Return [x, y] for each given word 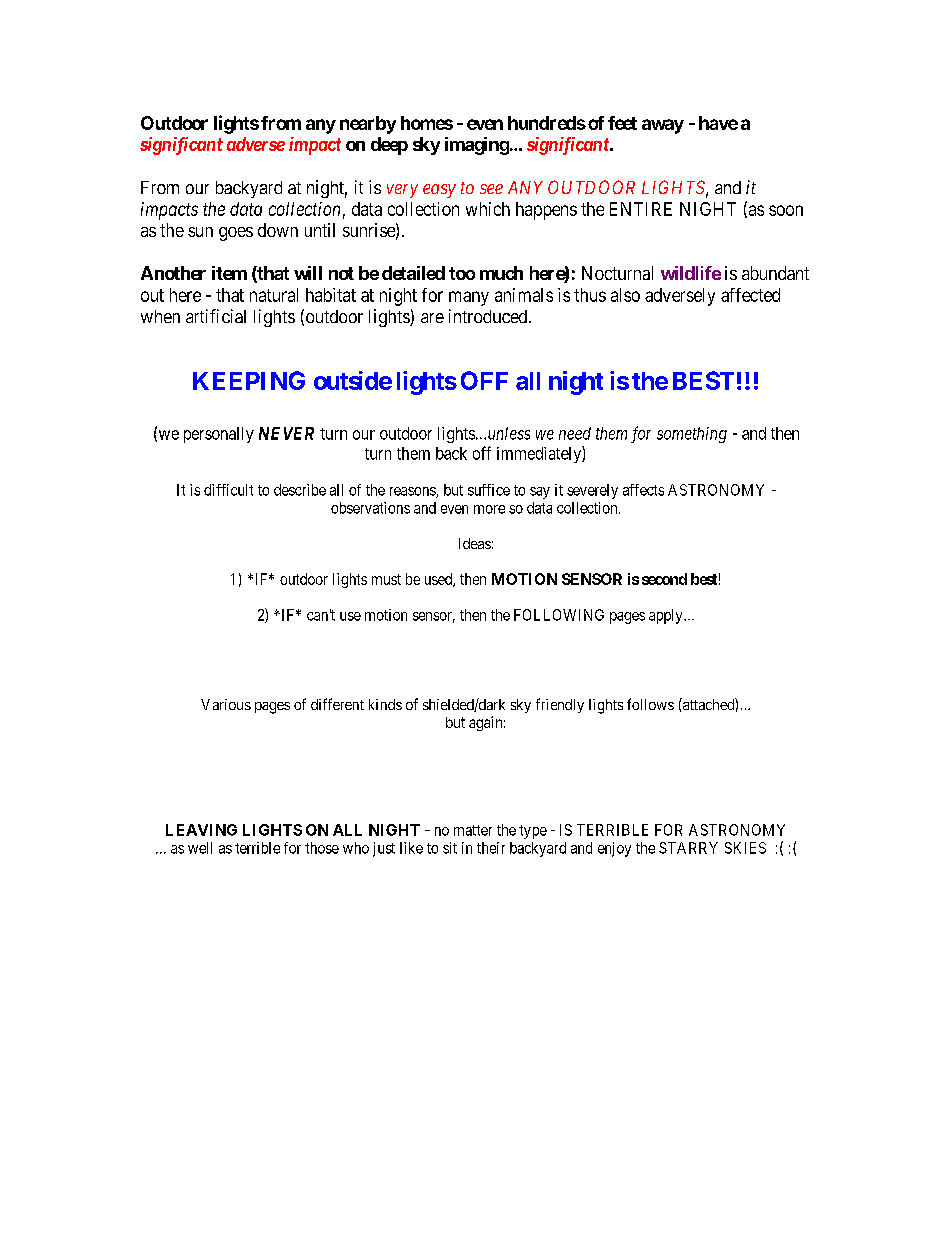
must [386, 579]
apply [667, 616]
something [692, 435]
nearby [368, 125]
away [663, 126]
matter [473, 830]
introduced [489, 316]
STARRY [688, 848]
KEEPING [249, 380]
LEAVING [201, 830]
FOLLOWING [559, 615]
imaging [477, 146]
